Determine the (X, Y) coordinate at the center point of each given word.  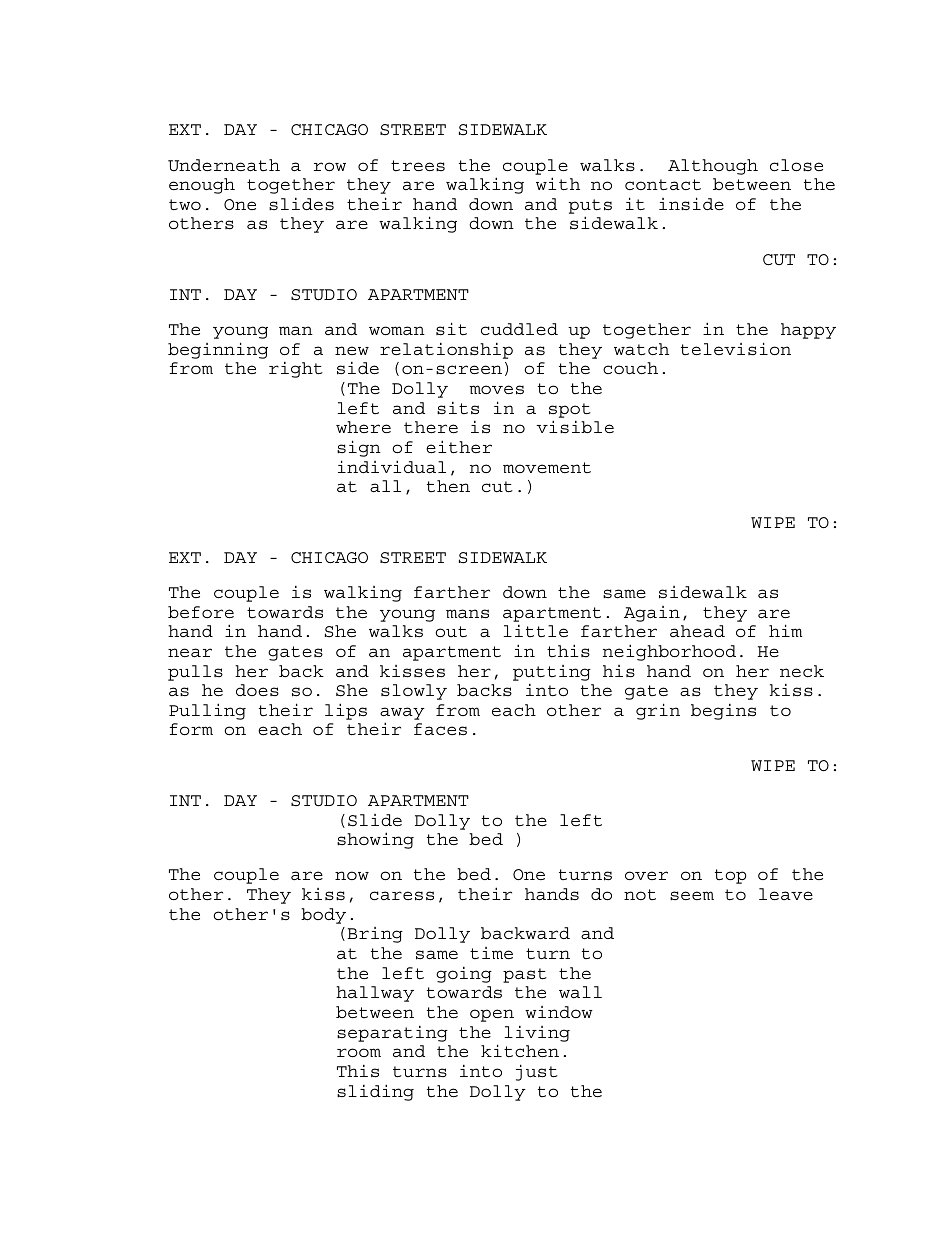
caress (402, 896)
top (730, 876)
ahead (697, 631)
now (352, 875)
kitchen (520, 1051)
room (359, 1052)
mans (467, 614)
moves (496, 390)
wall (580, 992)
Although (713, 167)
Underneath (224, 165)
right (296, 370)
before (201, 612)
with (558, 184)
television (736, 349)
